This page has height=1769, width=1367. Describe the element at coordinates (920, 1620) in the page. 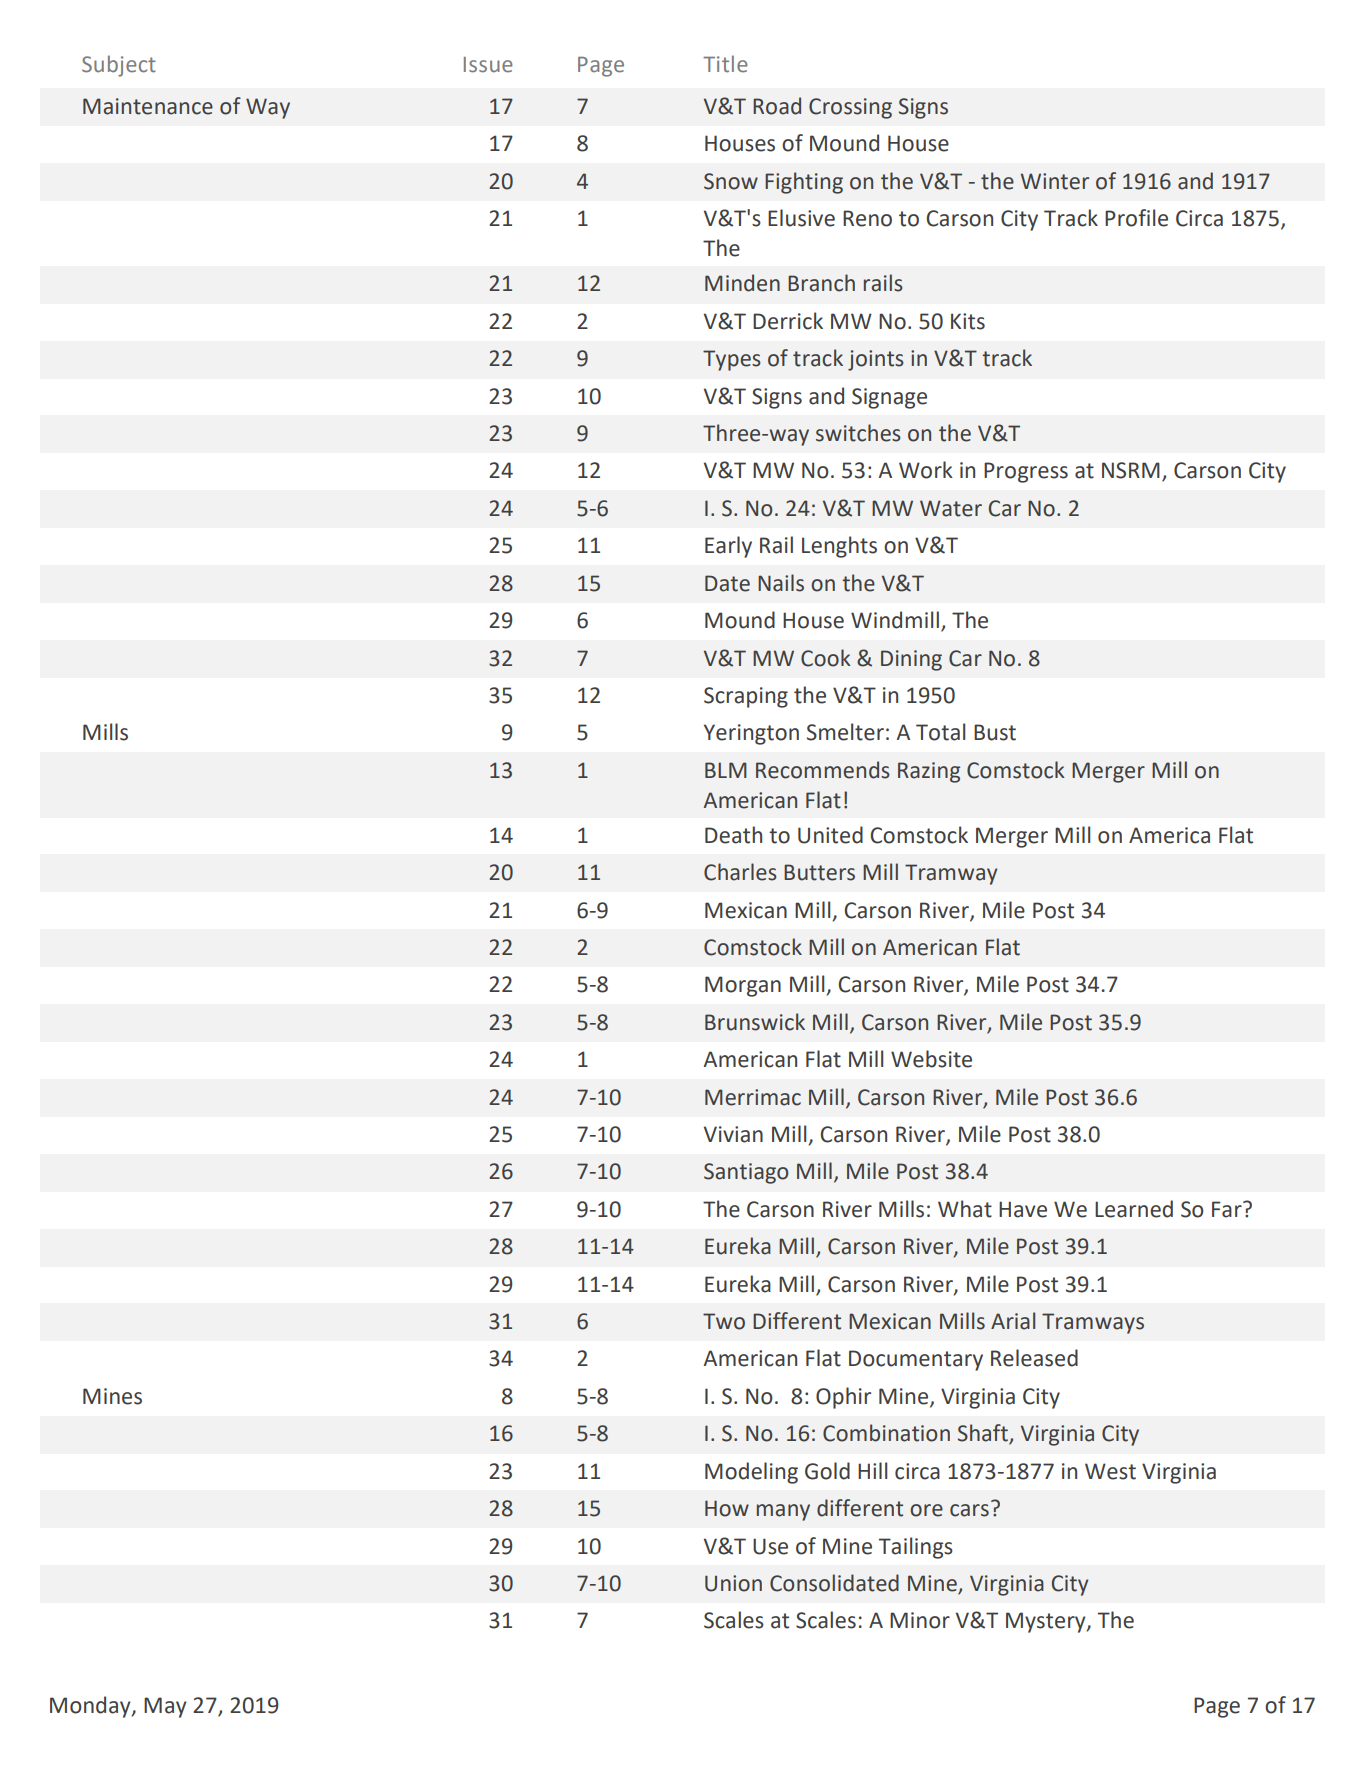

I see `Minor` at that location.
